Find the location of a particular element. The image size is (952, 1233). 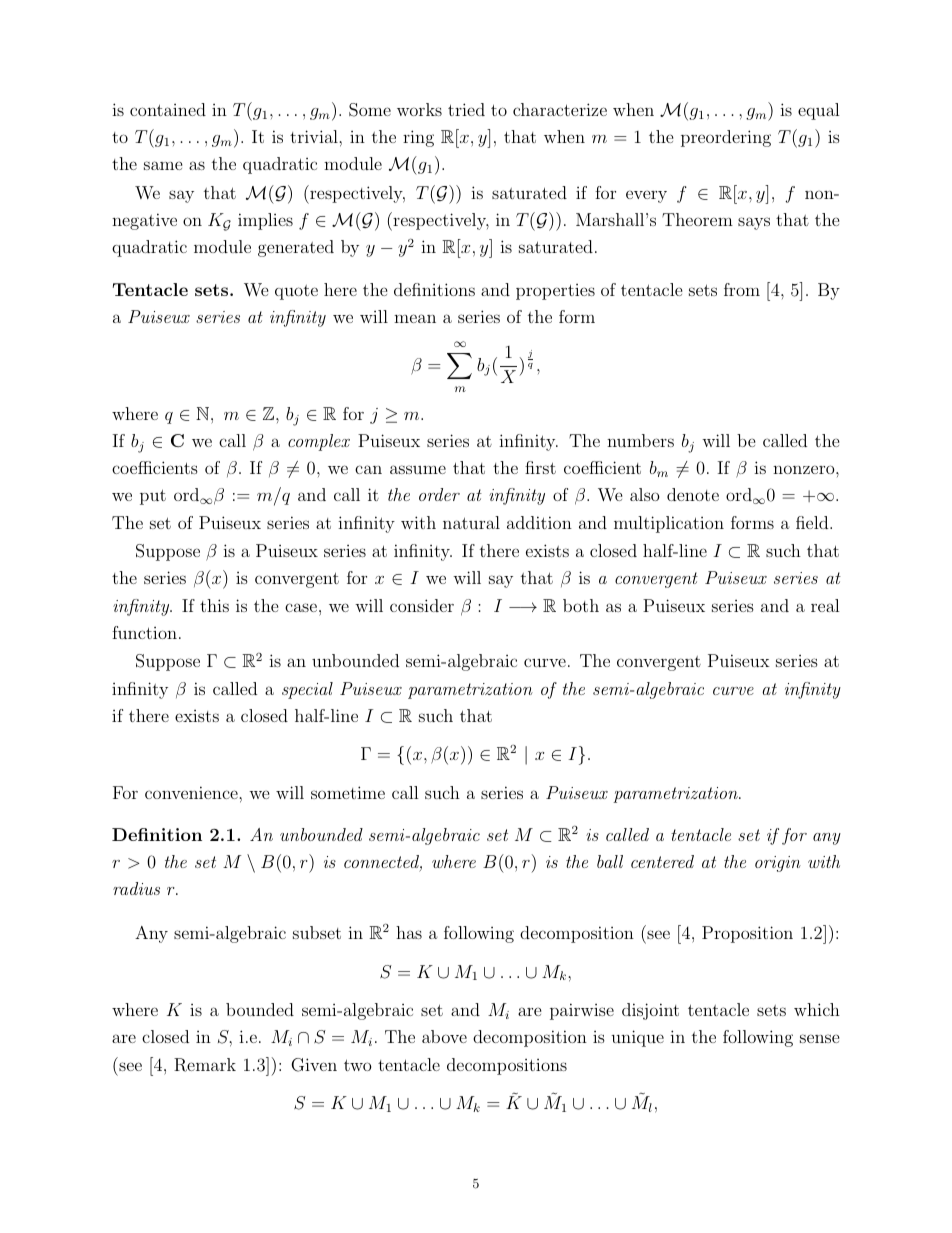

consider is located at coordinates (422, 605).
